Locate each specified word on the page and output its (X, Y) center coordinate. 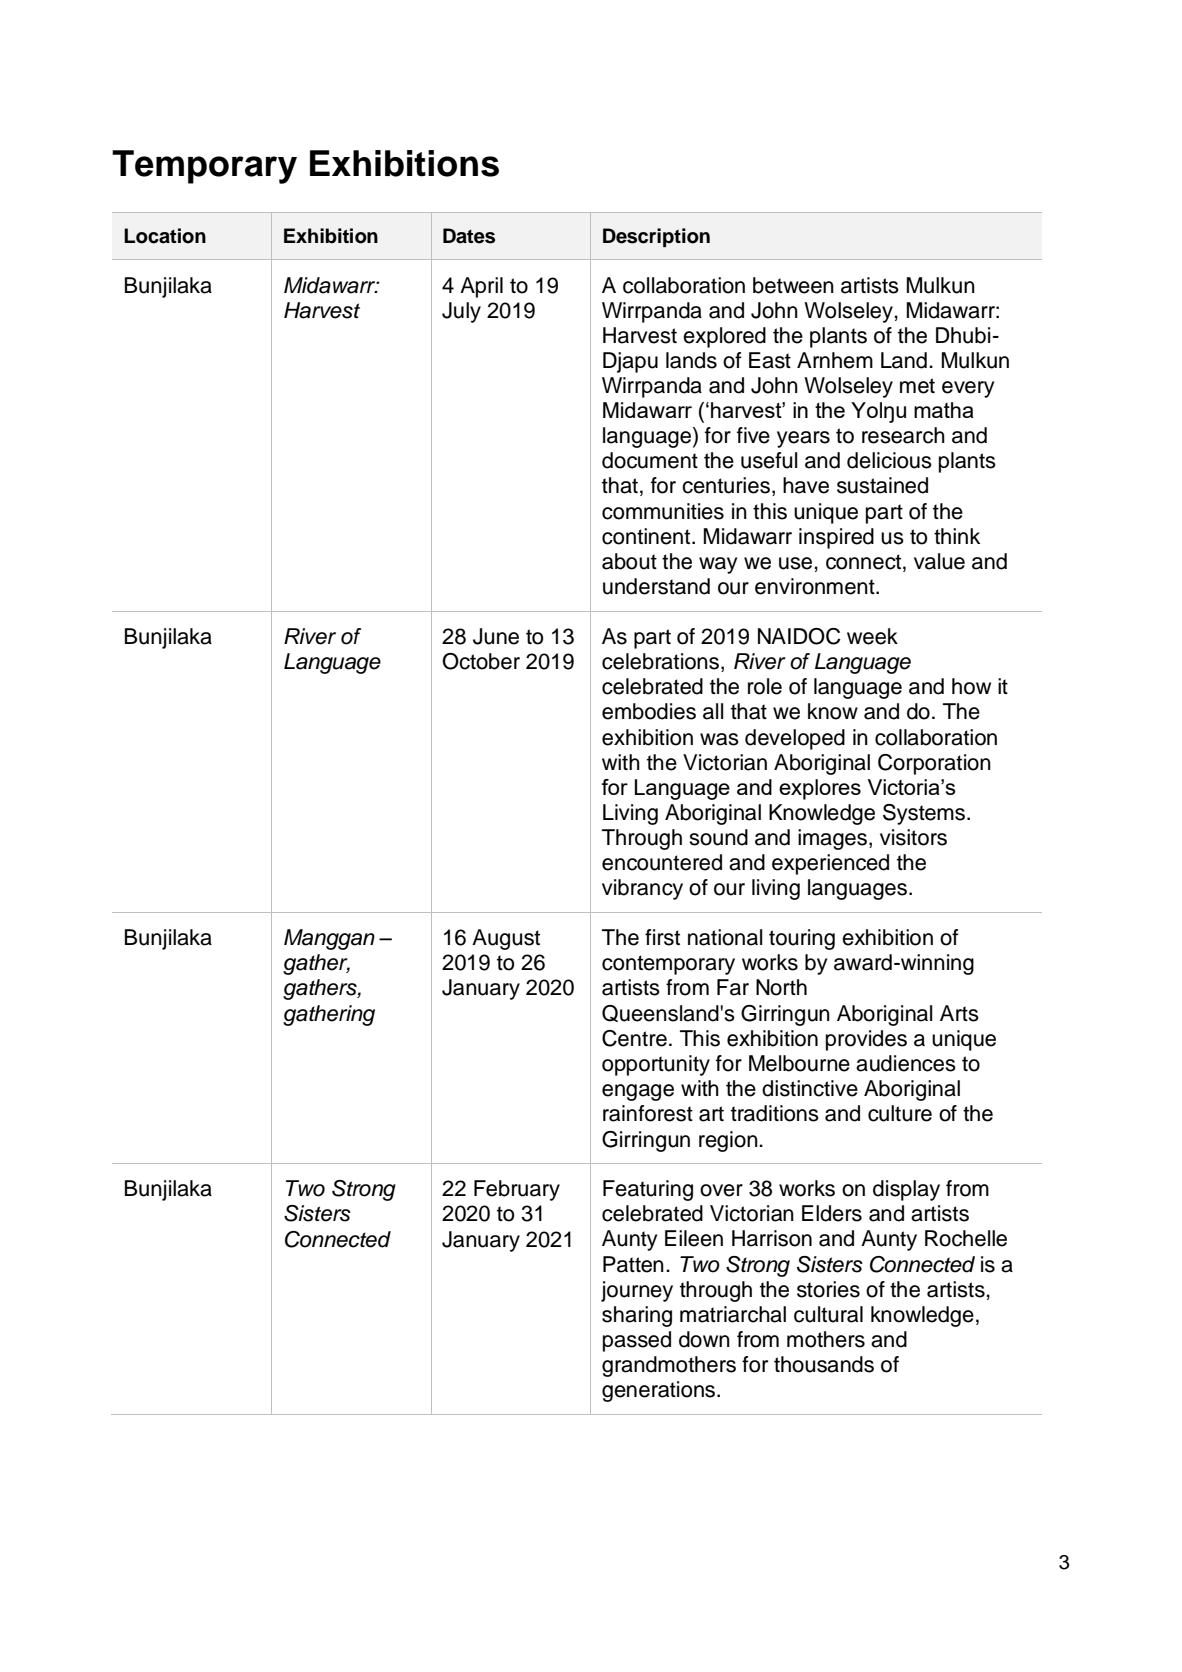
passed (637, 1341)
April (481, 287)
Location (165, 236)
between (793, 285)
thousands (824, 1364)
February (517, 1190)
